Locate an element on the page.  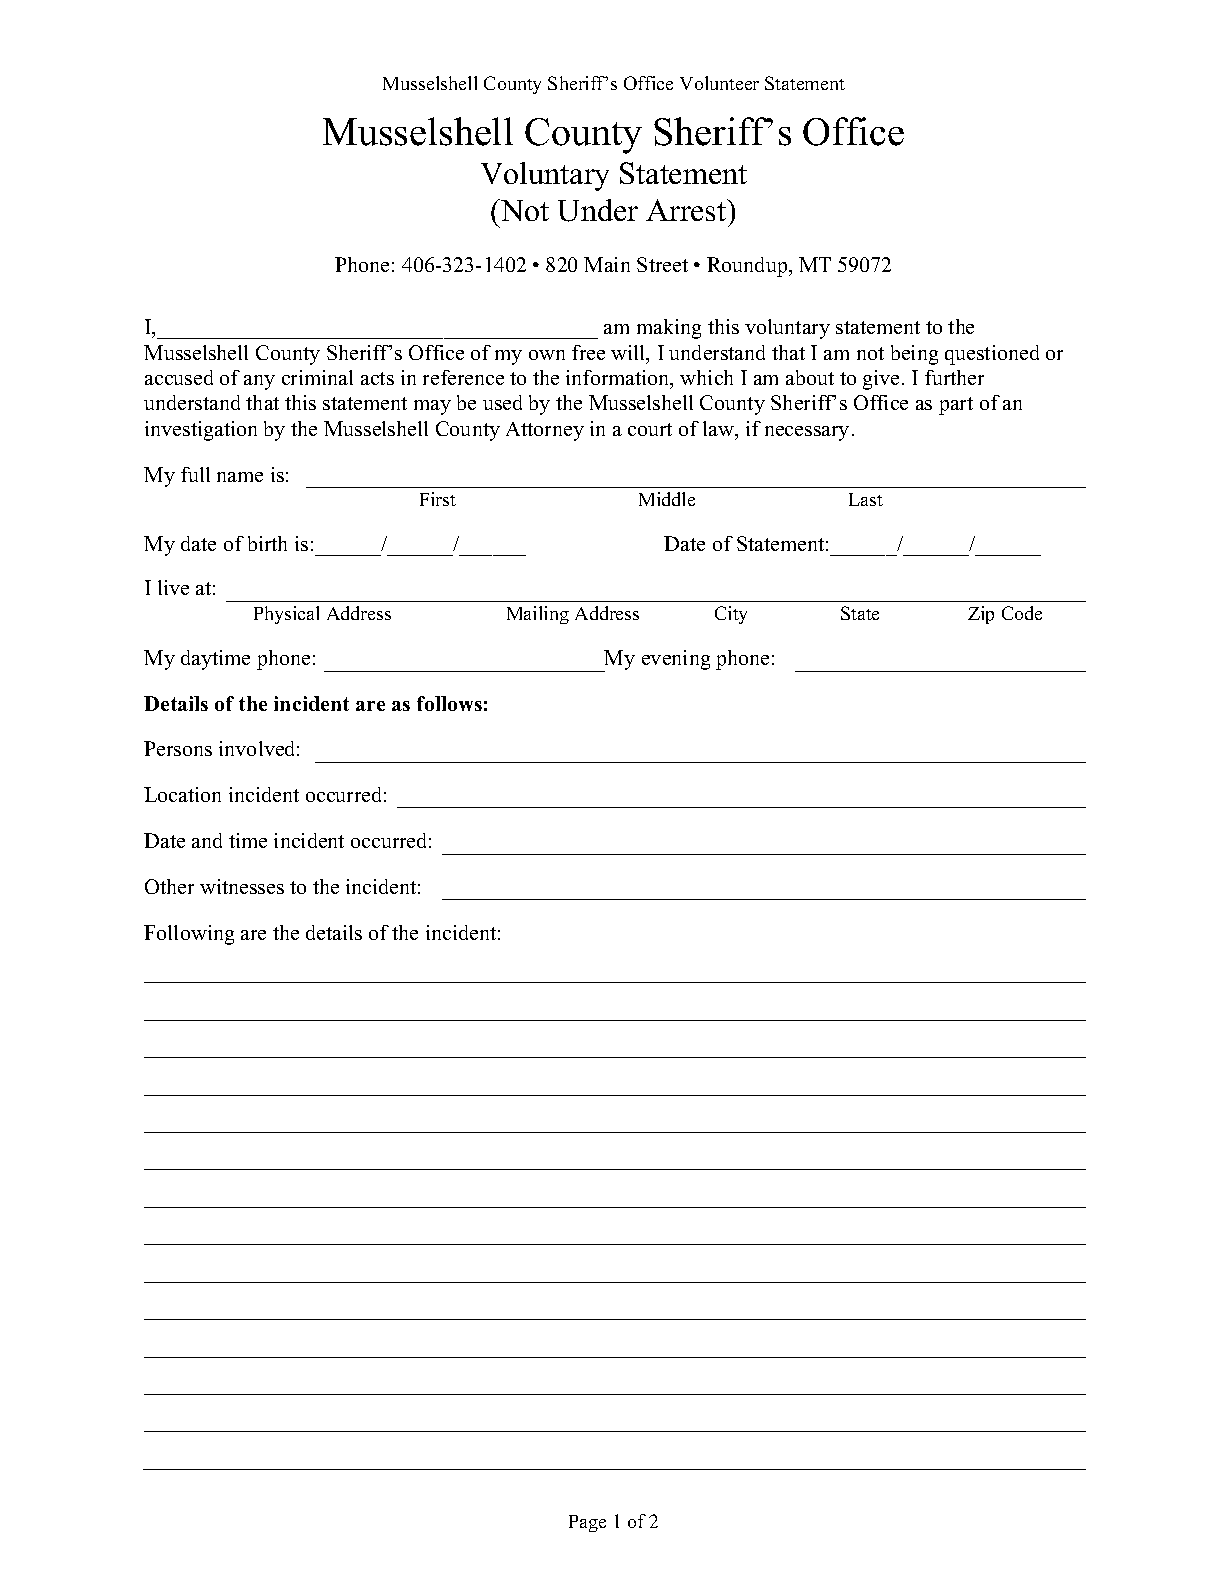
Page is located at coordinates (587, 1523).
